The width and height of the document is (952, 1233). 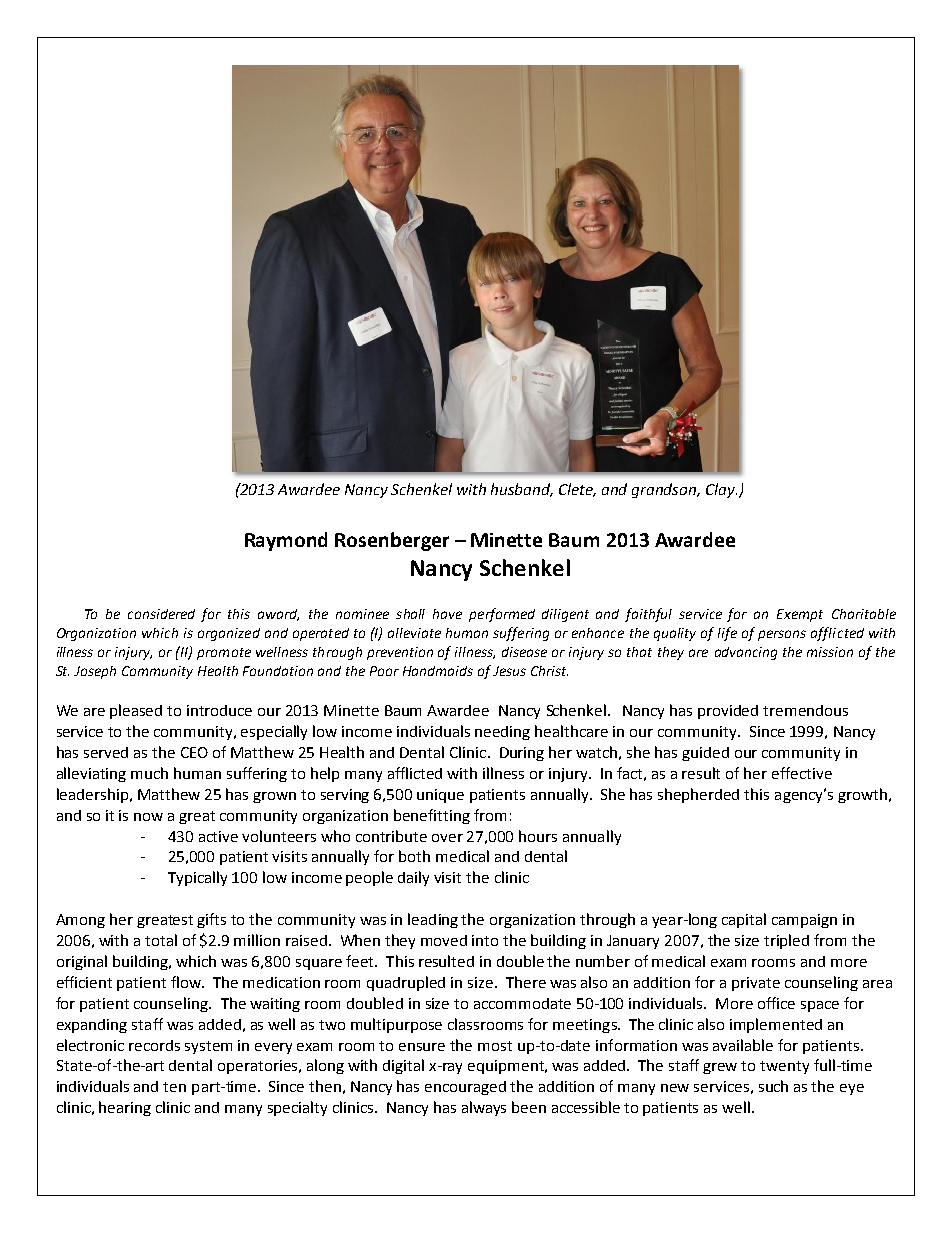 I want to click on Typically, so click(x=197, y=878).
